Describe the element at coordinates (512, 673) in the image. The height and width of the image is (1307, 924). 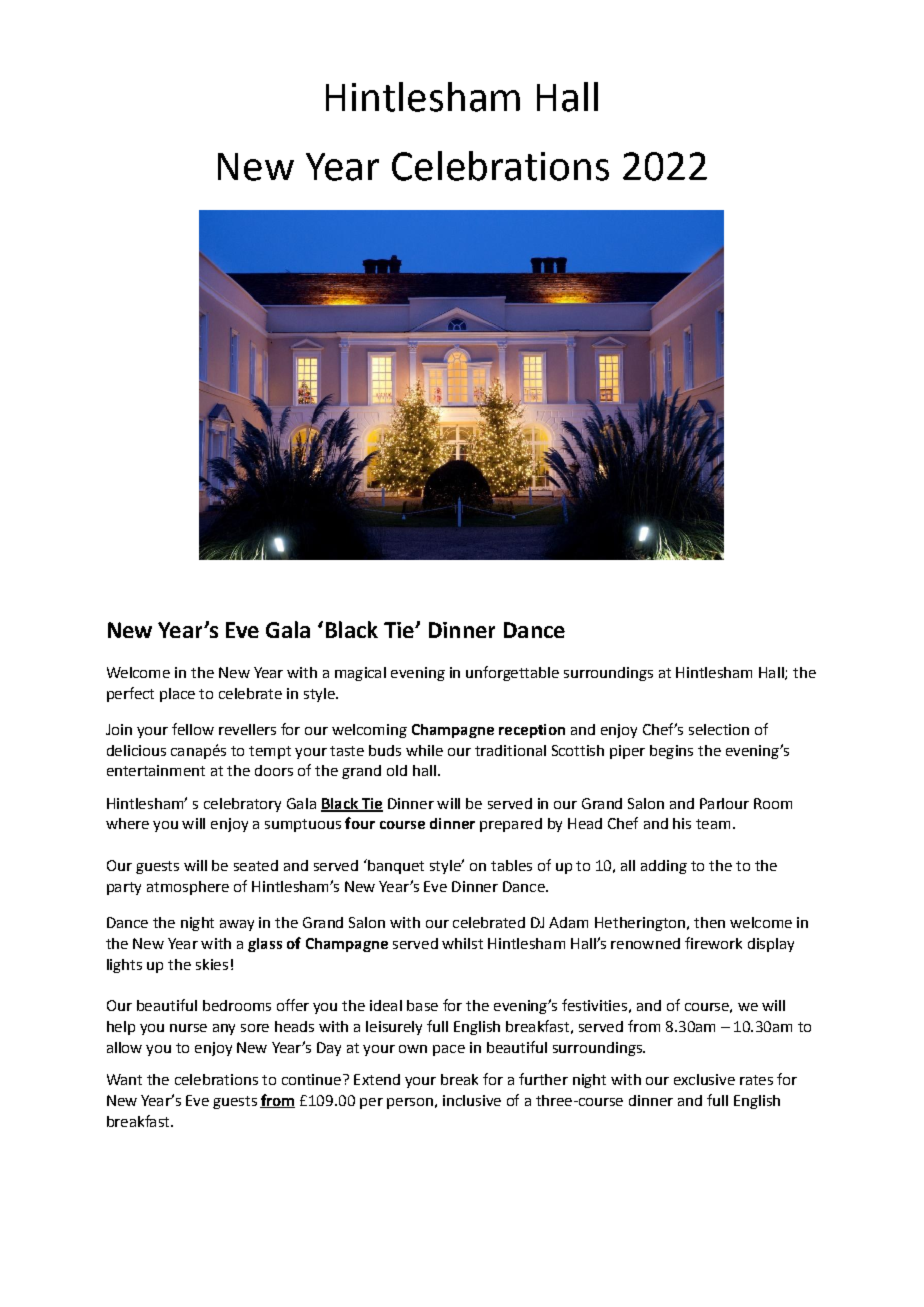
I see `unforgettable` at that location.
